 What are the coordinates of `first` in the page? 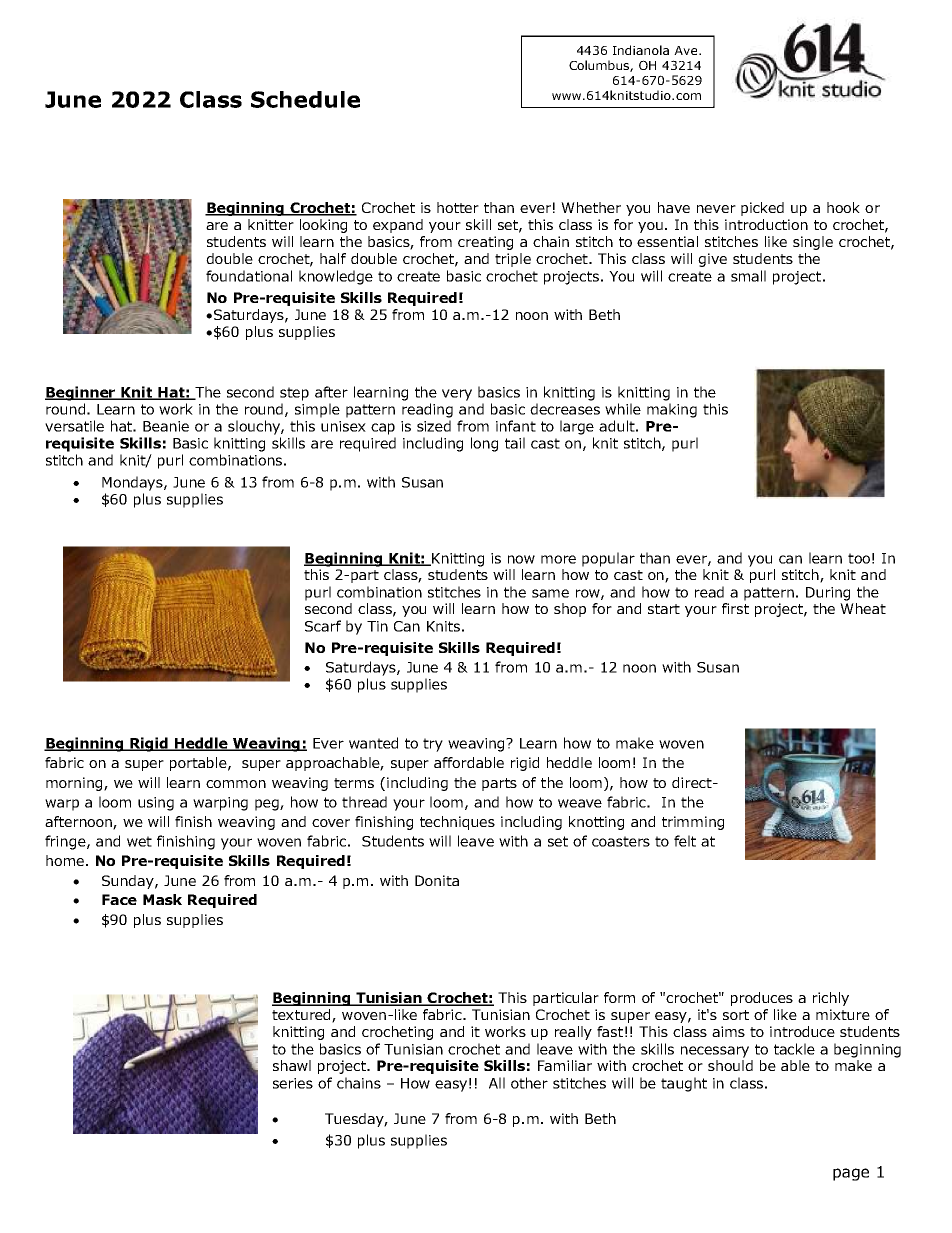 It's located at (735, 608).
